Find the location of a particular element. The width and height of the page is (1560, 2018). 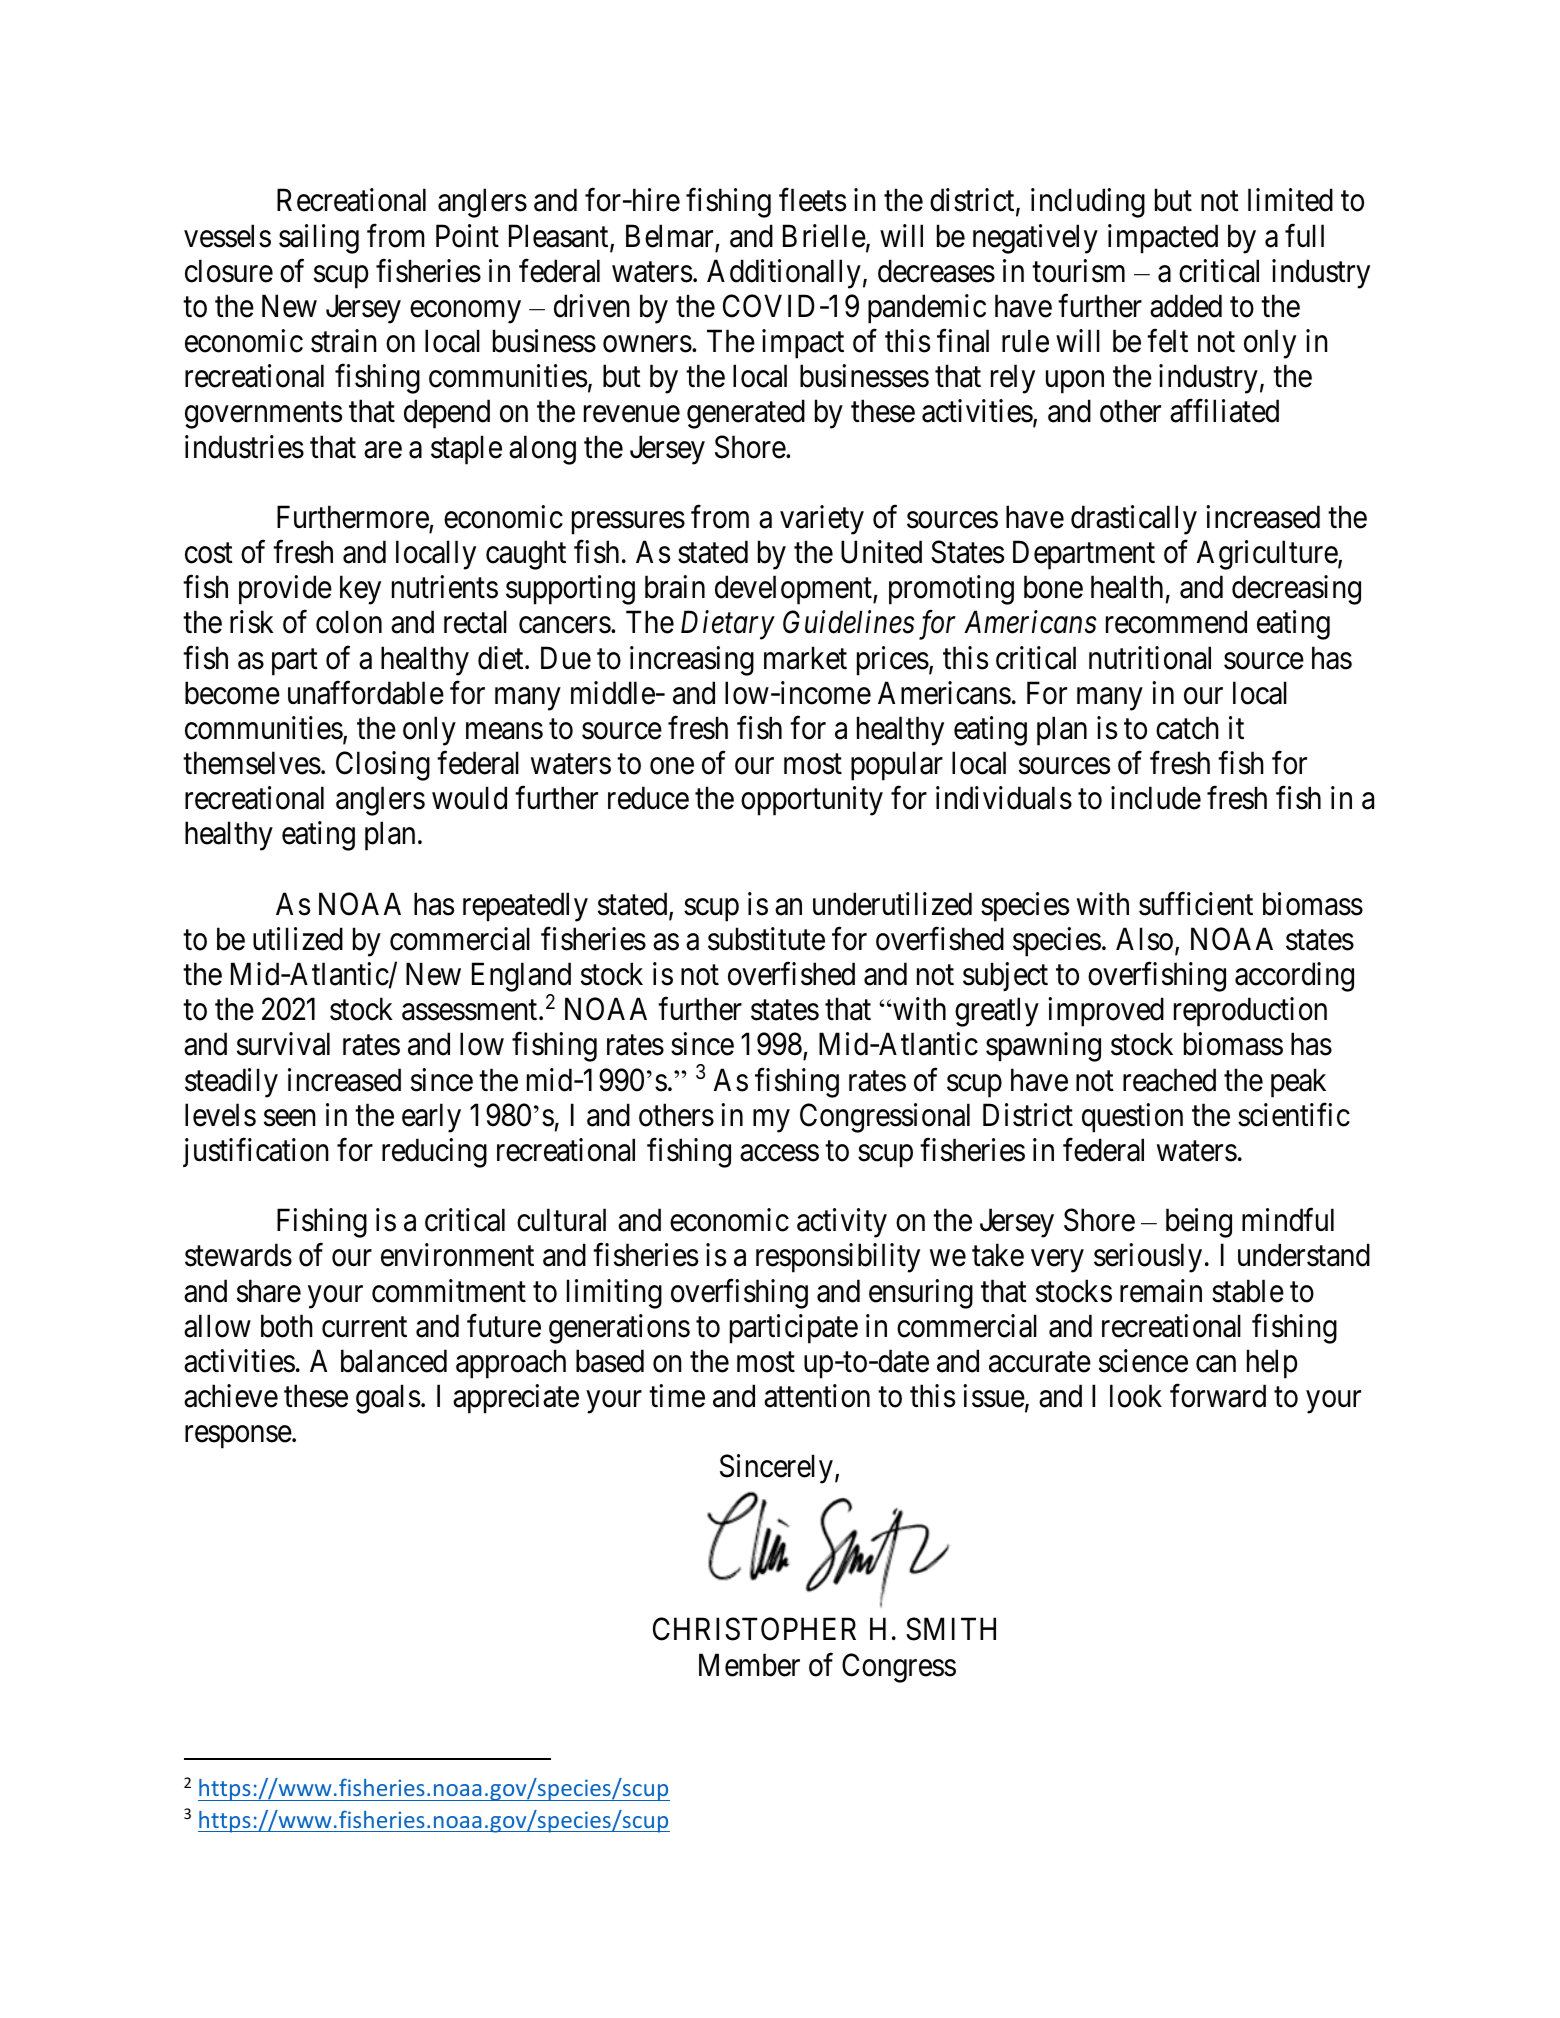

key is located at coordinates (360, 590).
